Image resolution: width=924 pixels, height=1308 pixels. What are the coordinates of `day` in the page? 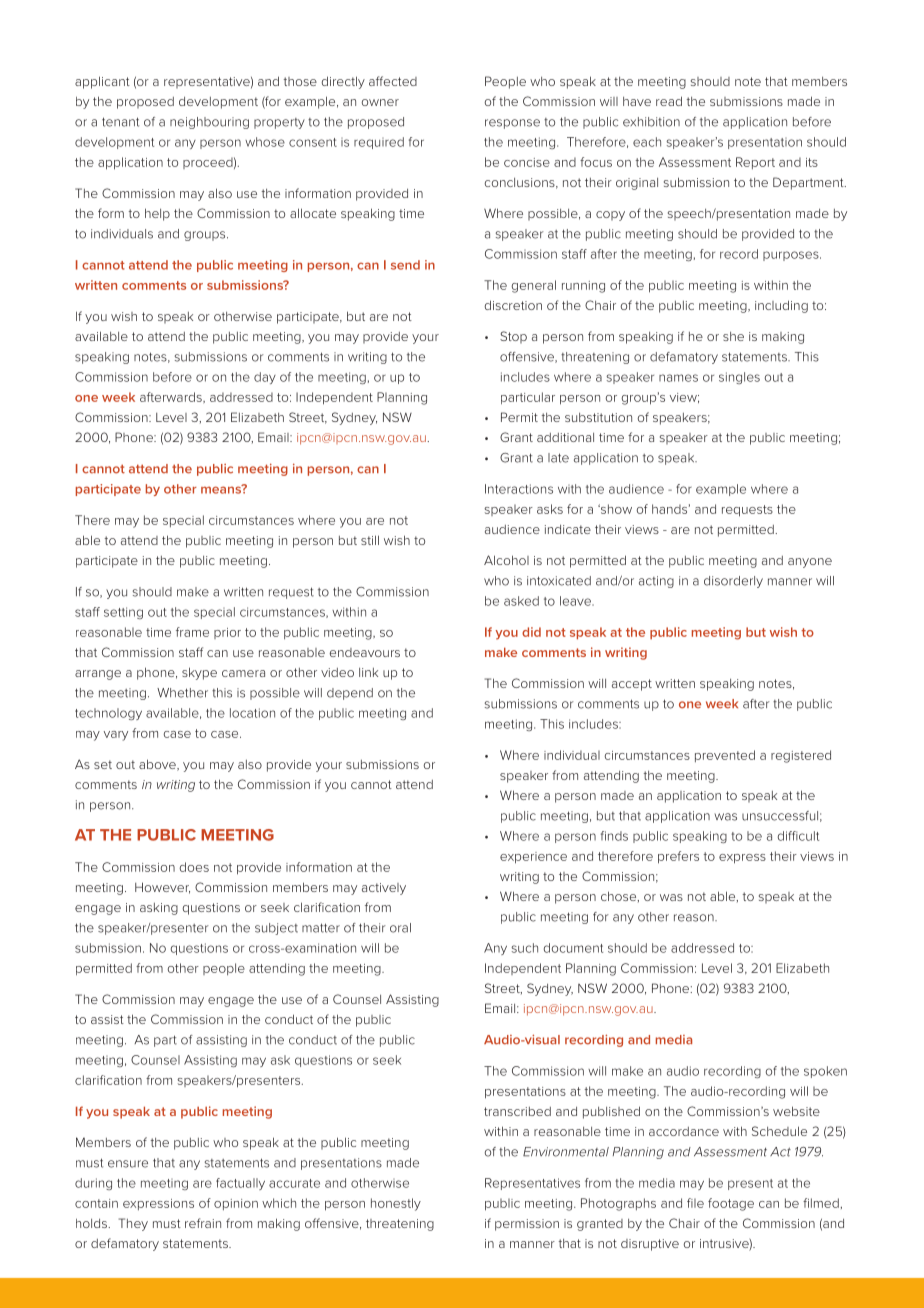 It's located at (265, 378).
